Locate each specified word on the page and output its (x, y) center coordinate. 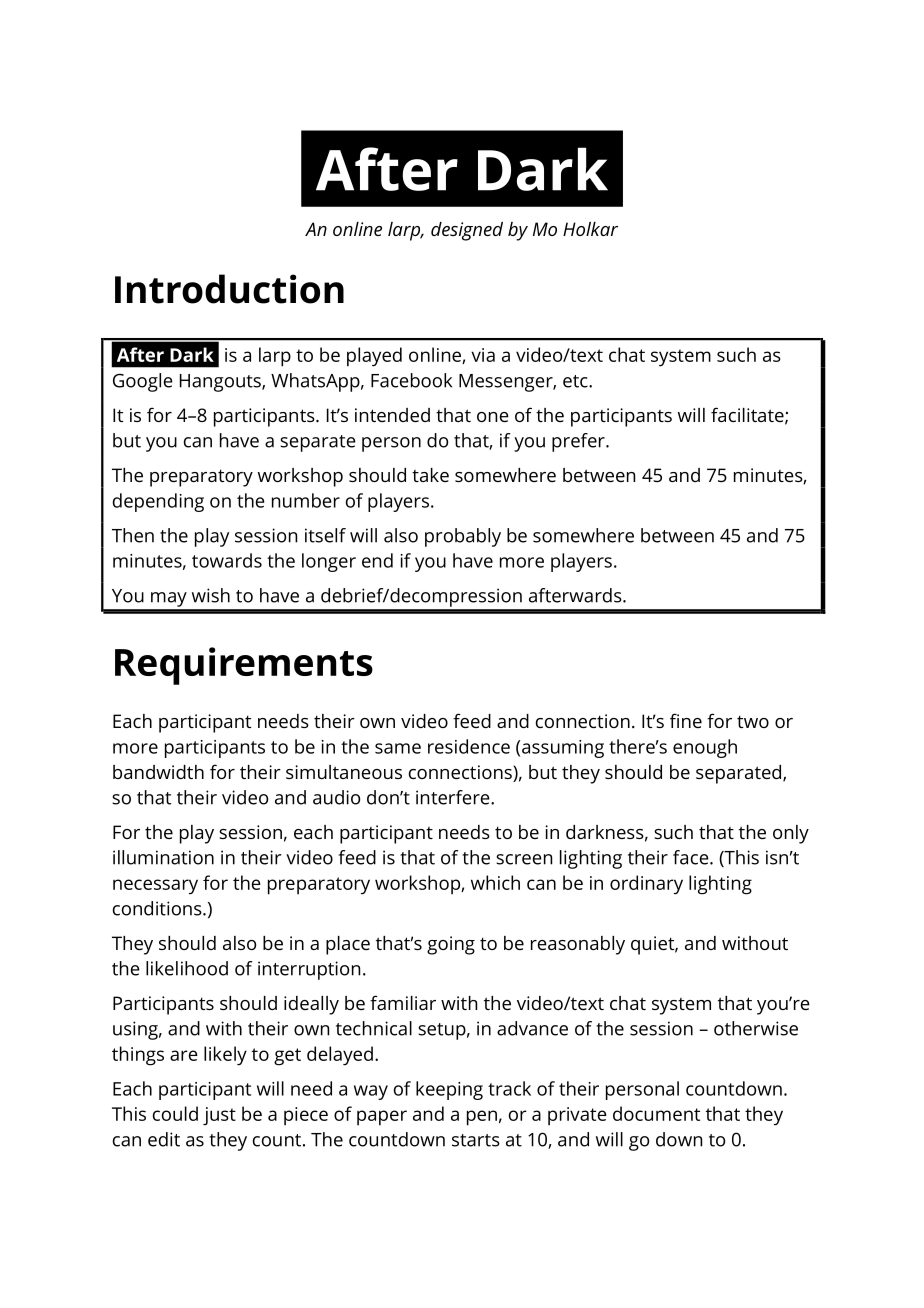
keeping (449, 1090)
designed (467, 231)
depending (158, 502)
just (219, 1116)
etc (576, 381)
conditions (158, 908)
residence (469, 746)
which (495, 882)
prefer (579, 442)
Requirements (244, 666)
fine (686, 720)
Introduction (229, 289)
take (430, 475)
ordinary (646, 884)
